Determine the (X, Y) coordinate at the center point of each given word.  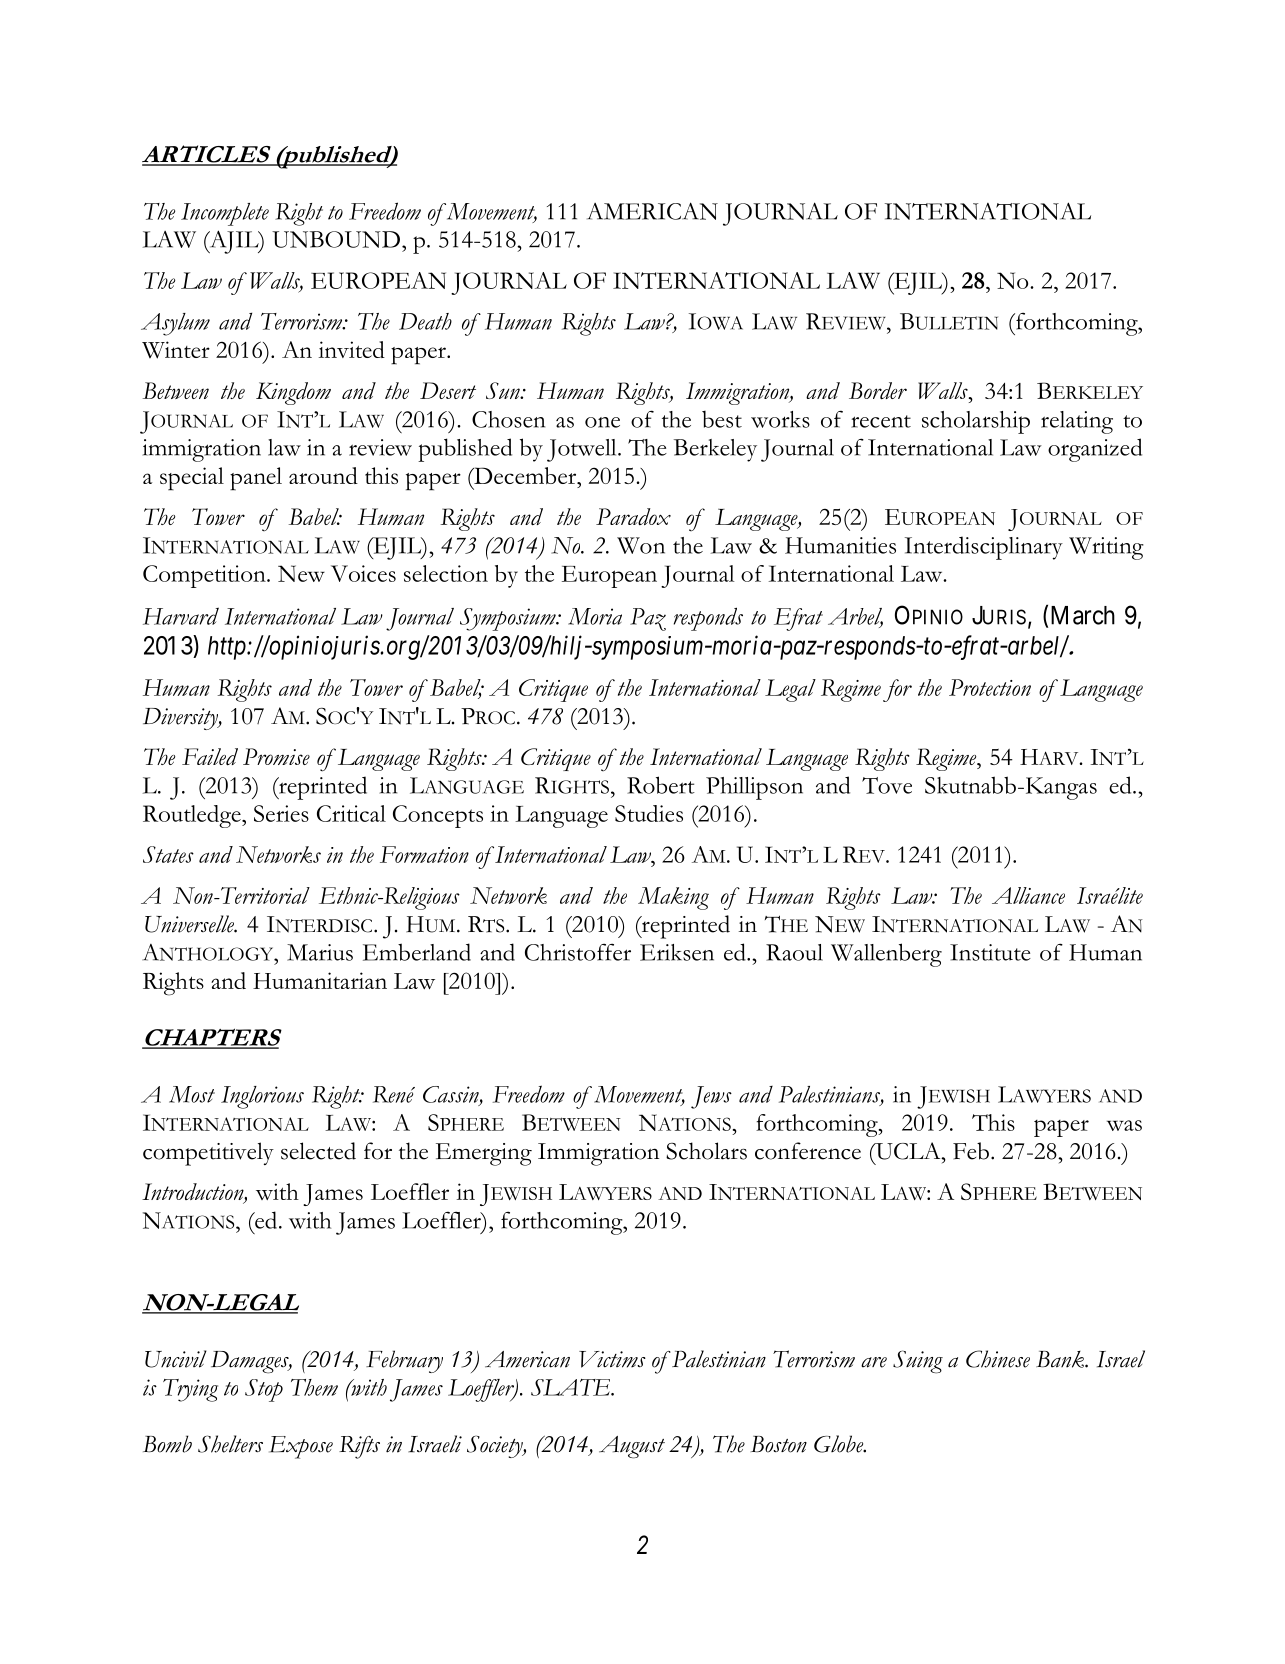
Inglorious (262, 1097)
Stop (264, 1390)
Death (425, 321)
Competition (205, 576)
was (1124, 1125)
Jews (711, 1097)
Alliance (1028, 895)
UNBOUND (336, 239)
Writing (1106, 548)
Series (281, 813)
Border (878, 391)
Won (641, 545)
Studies (649, 813)
